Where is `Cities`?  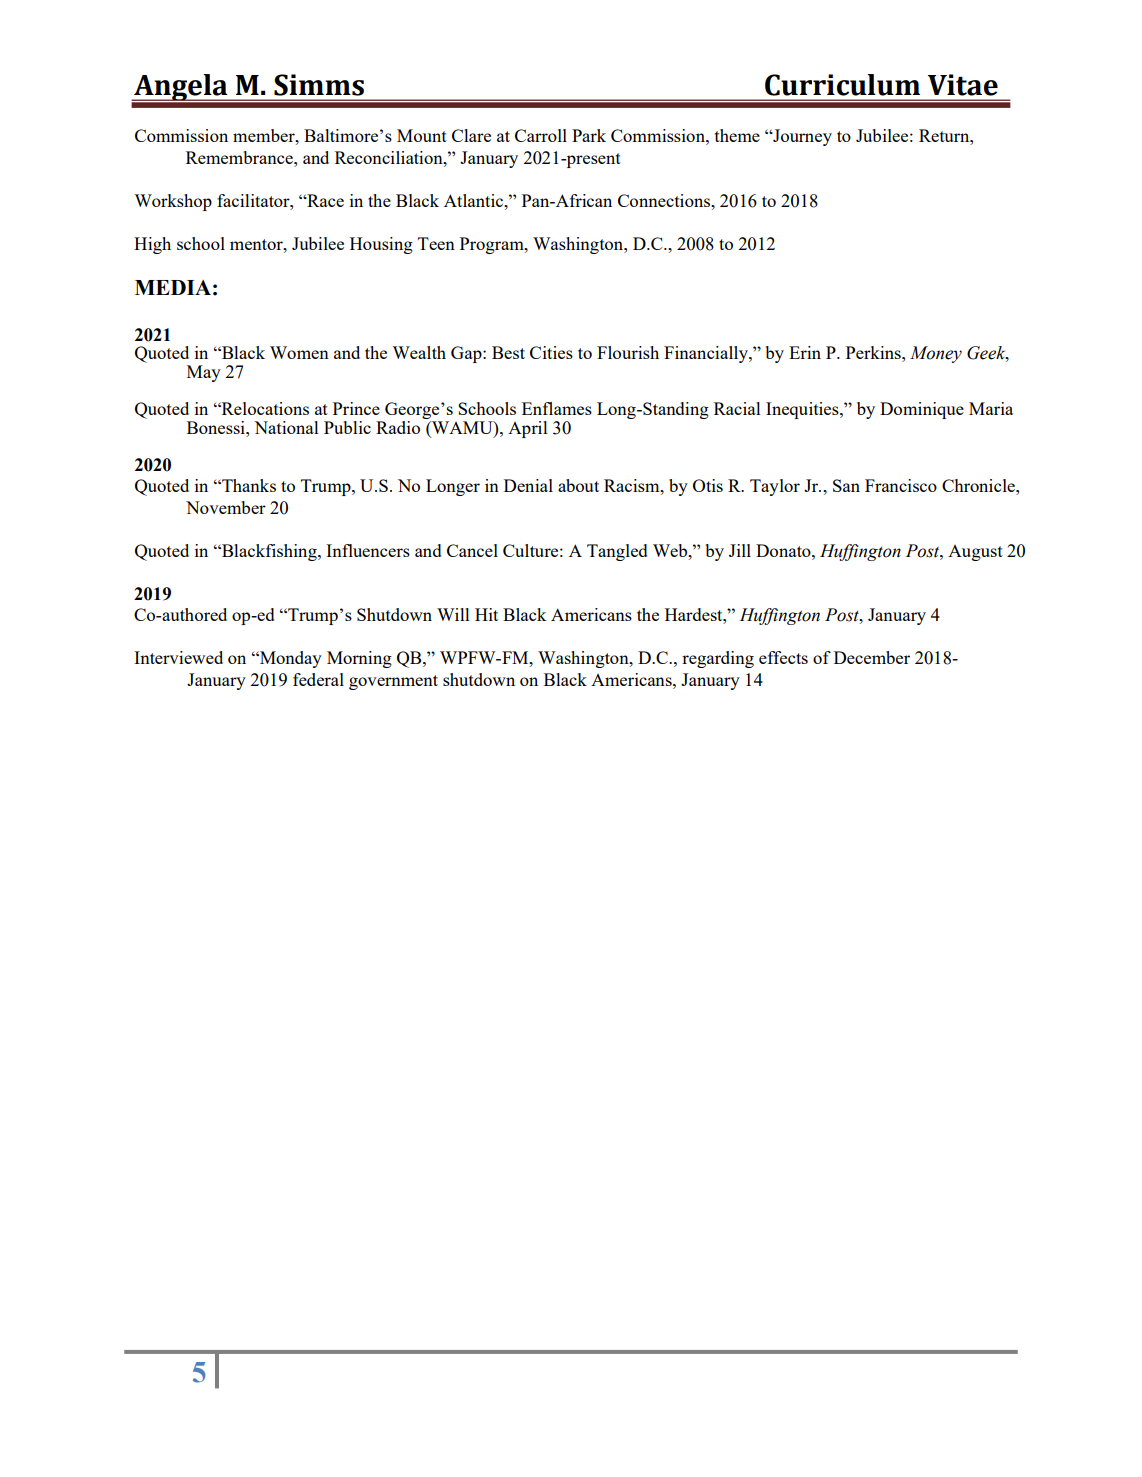
Cities is located at coordinates (551, 352).
